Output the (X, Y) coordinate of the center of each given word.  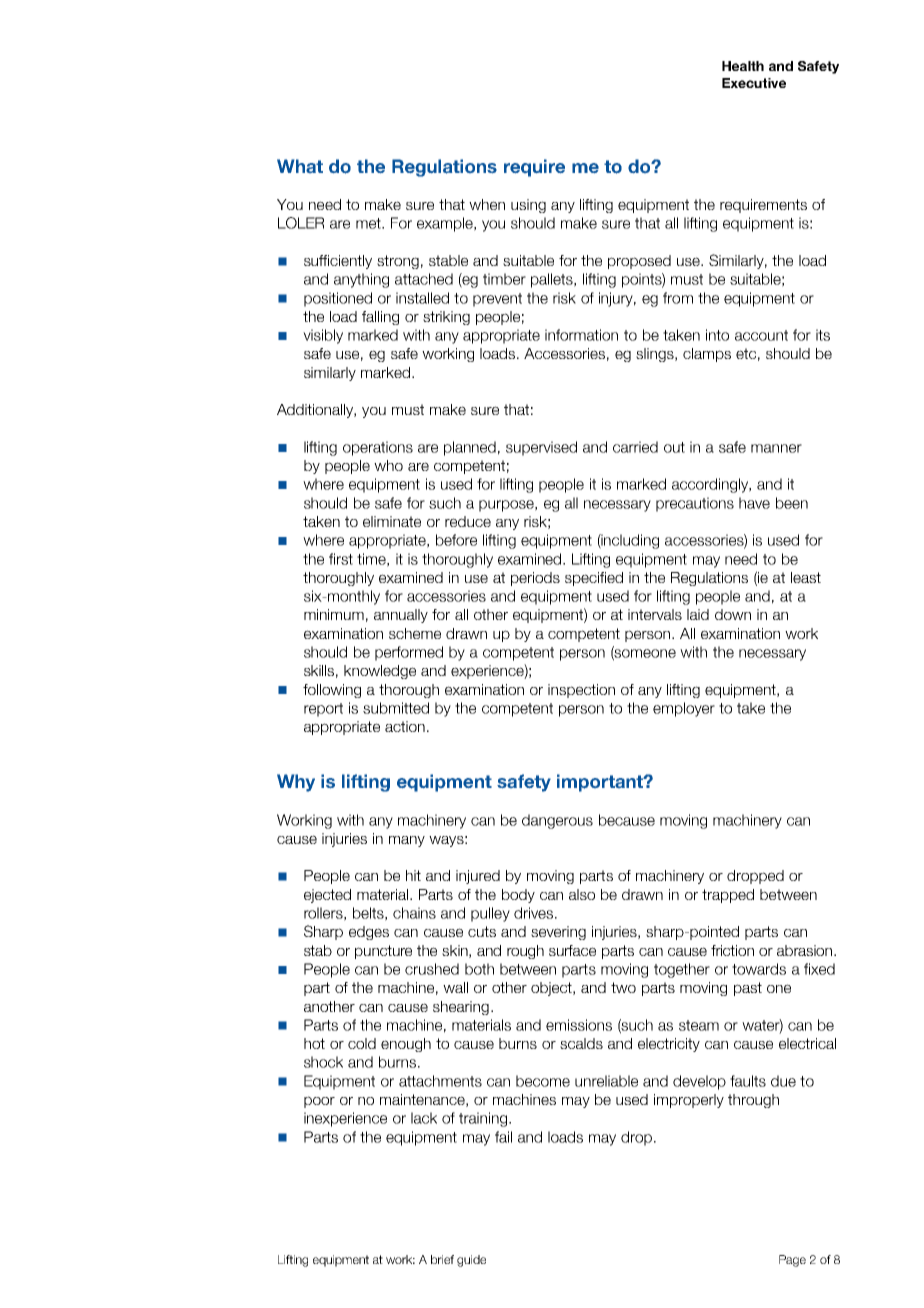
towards (759, 969)
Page (792, 1261)
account (761, 335)
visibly (323, 336)
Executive (754, 83)
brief (442, 1259)
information (581, 335)
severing (558, 933)
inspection (581, 691)
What (300, 166)
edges (369, 933)
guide (471, 1261)
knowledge (380, 672)
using (528, 206)
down (733, 614)
